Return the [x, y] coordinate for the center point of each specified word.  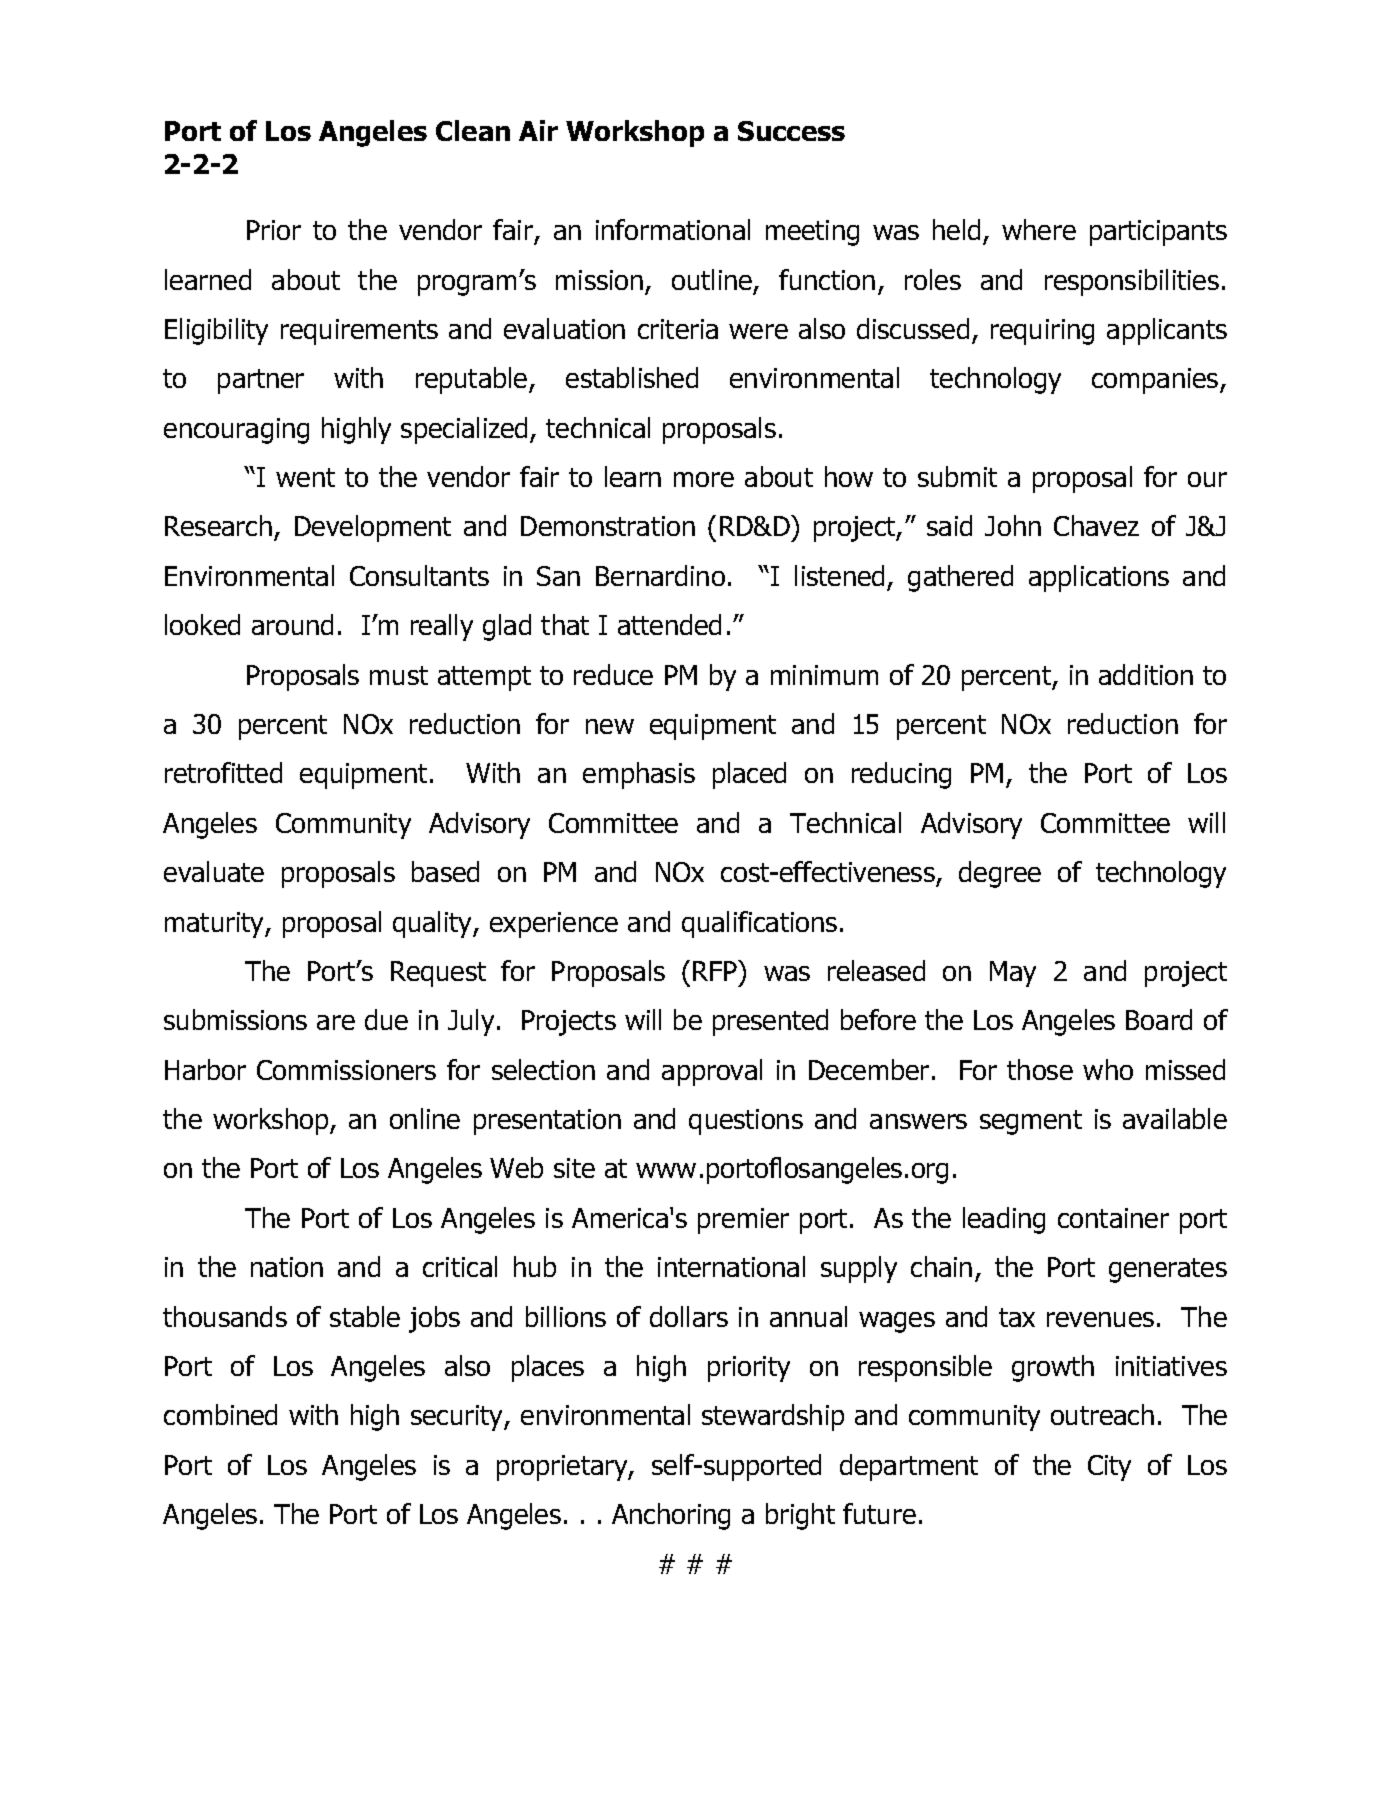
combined [220, 1414]
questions [746, 1122]
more [704, 479]
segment [1031, 1122]
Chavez [1096, 525]
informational [673, 229]
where [1039, 229]
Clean [473, 130]
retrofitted [223, 772]
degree [1000, 874]
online [425, 1118]
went [305, 477]
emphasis [639, 775]
